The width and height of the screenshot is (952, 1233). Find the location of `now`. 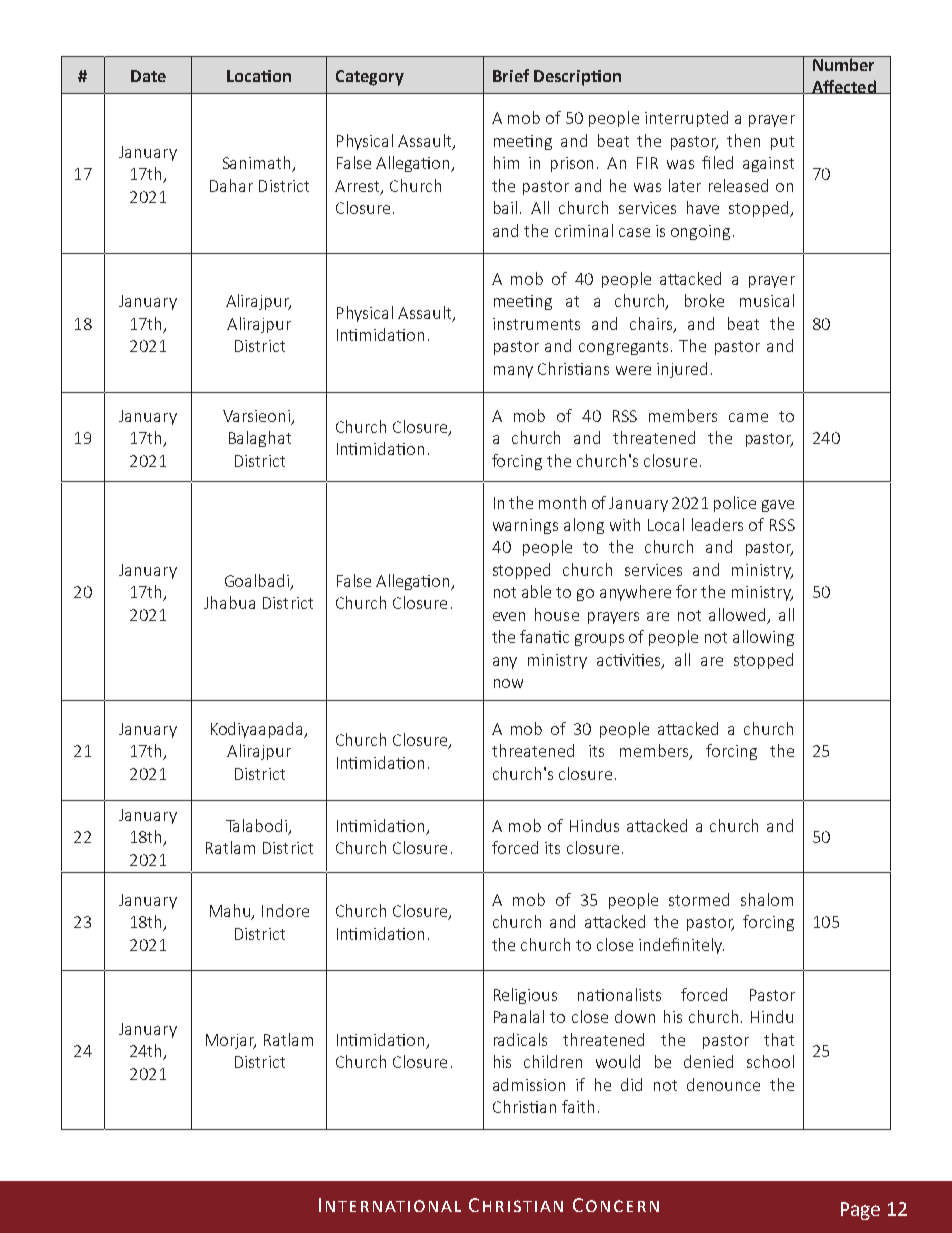

now is located at coordinates (508, 683).
